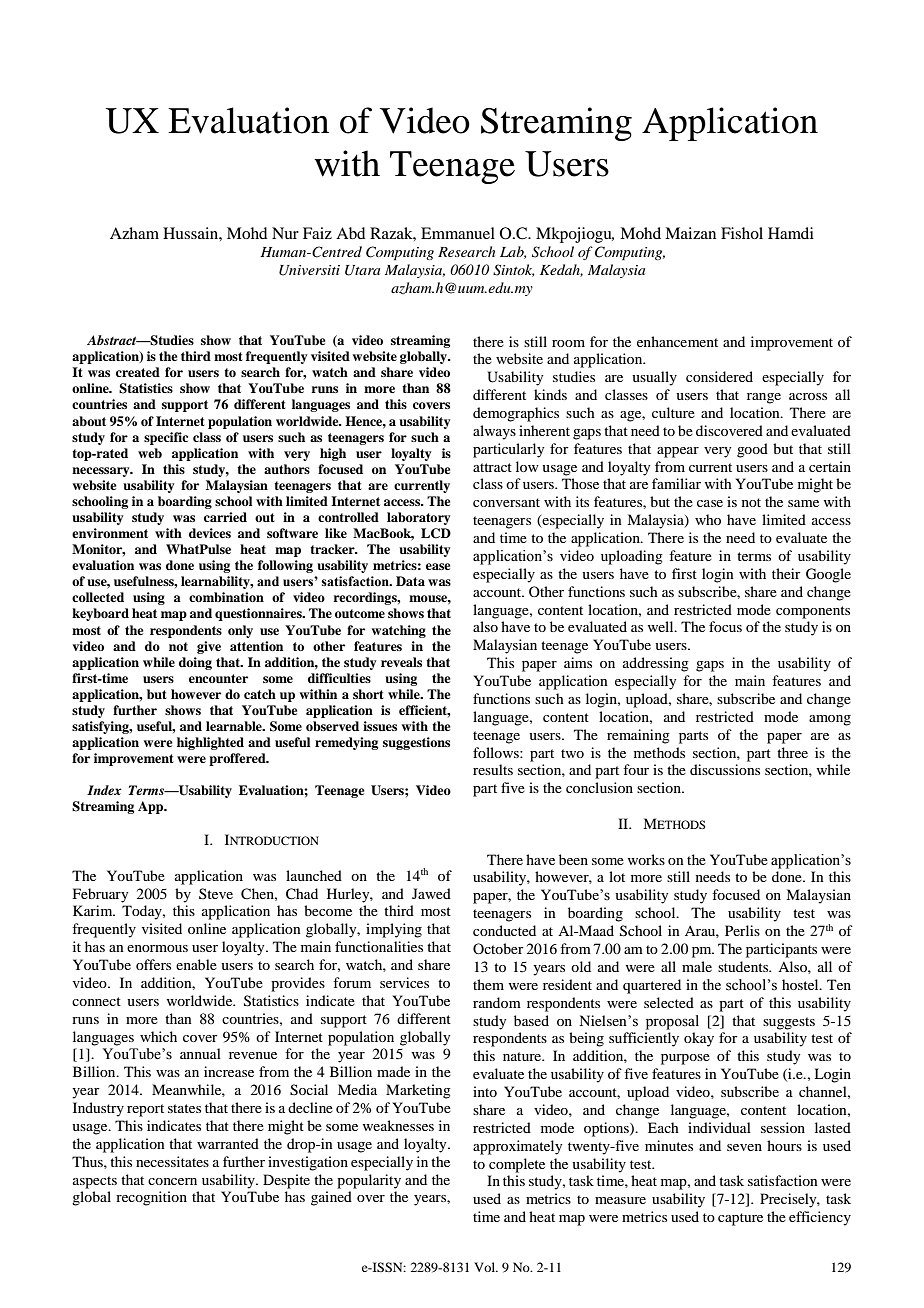  Describe the element at coordinates (238, 759) in the screenshot. I see `proffered` at that location.
